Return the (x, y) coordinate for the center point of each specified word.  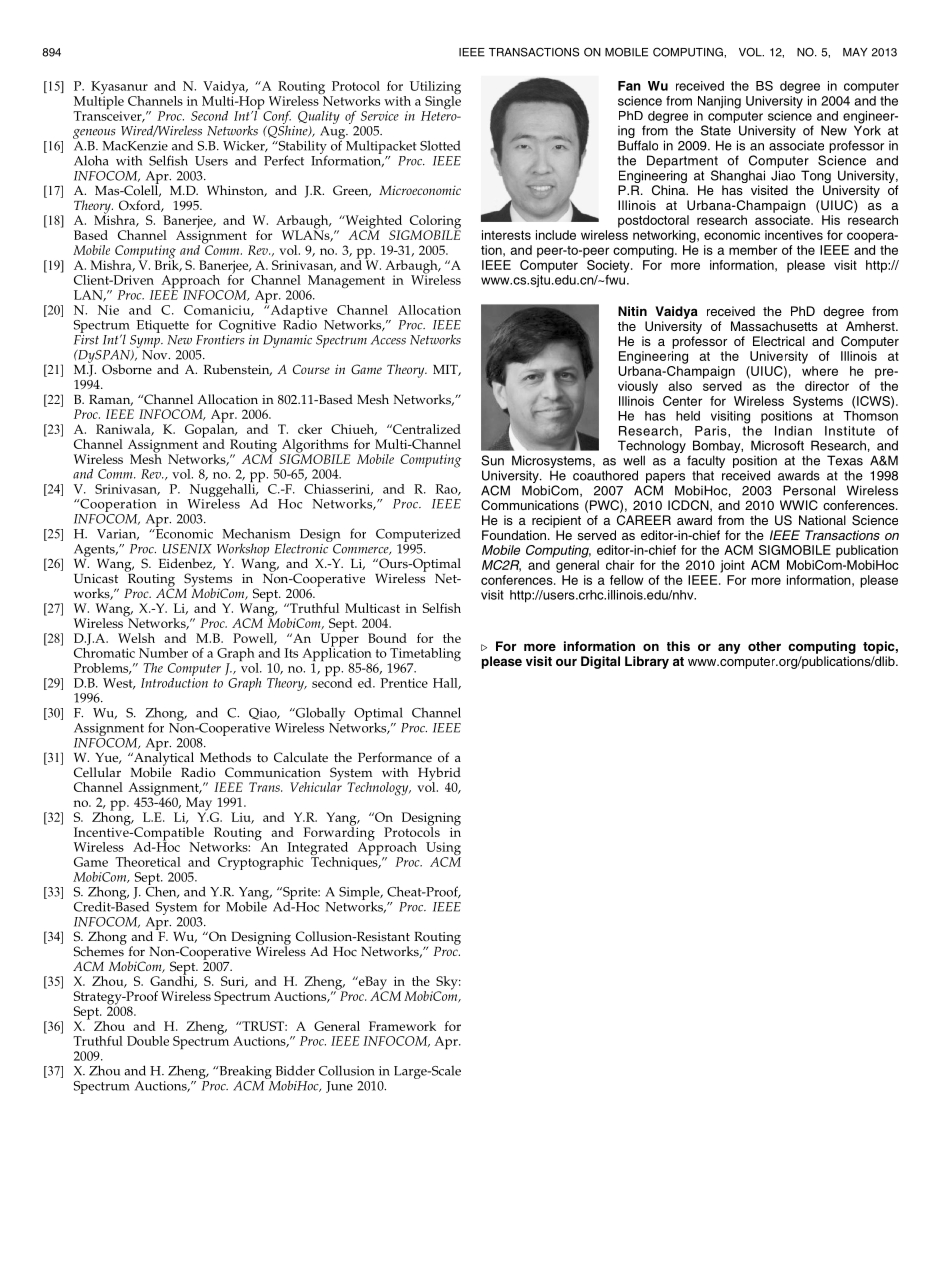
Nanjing (719, 102)
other (764, 646)
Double (148, 1041)
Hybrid (439, 775)
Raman (111, 400)
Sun (492, 460)
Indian (793, 431)
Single (442, 102)
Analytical (163, 759)
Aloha (91, 160)
